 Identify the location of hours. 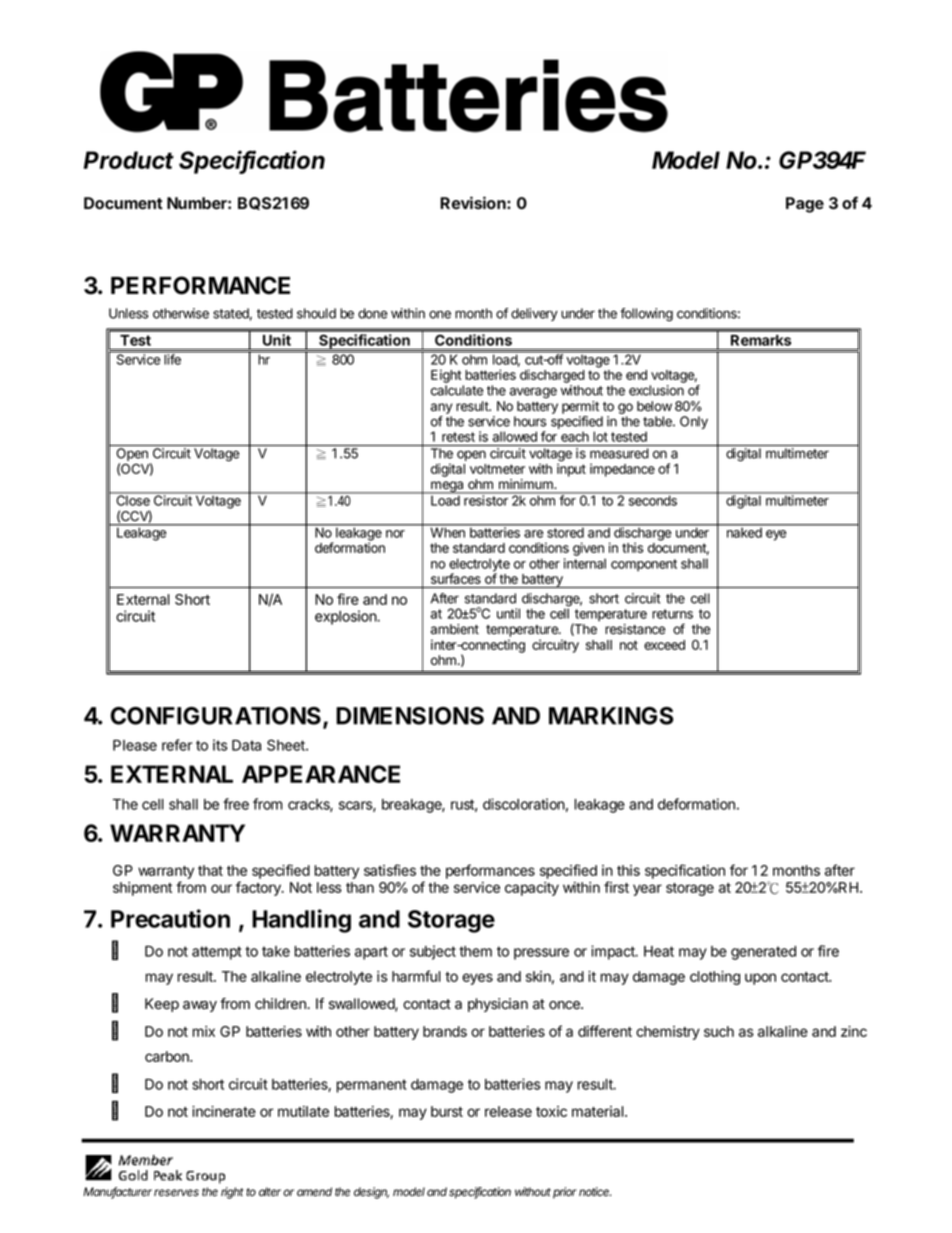
(530, 421).
